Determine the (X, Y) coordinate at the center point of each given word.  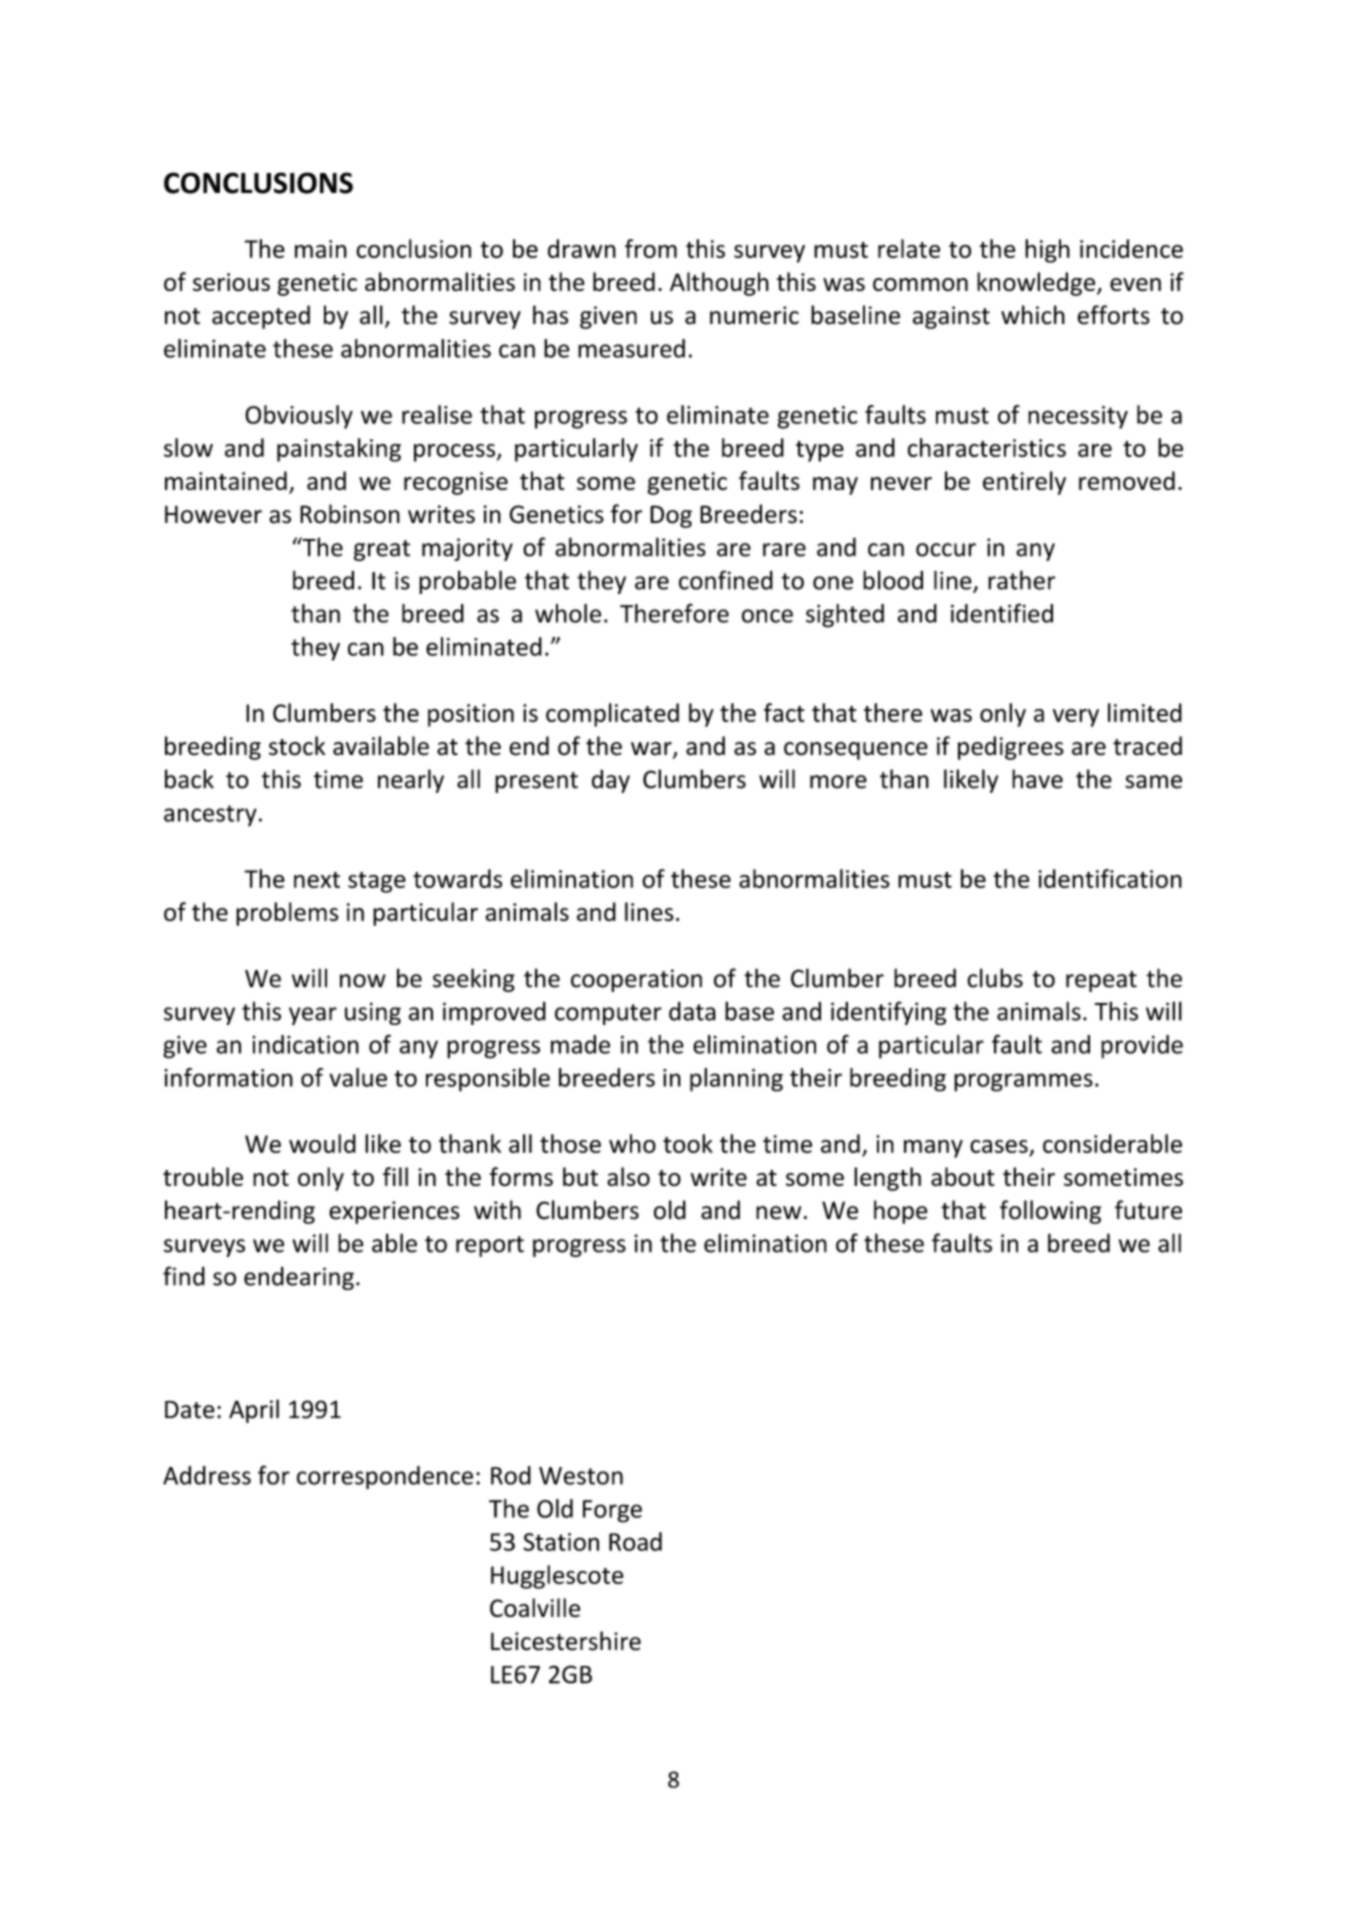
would (322, 1143)
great (382, 550)
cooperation (636, 980)
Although (719, 284)
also (628, 1176)
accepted (261, 317)
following (1050, 1212)
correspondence (385, 1477)
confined (726, 580)
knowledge (1037, 284)
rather (1021, 580)
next (317, 880)
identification (1110, 878)
